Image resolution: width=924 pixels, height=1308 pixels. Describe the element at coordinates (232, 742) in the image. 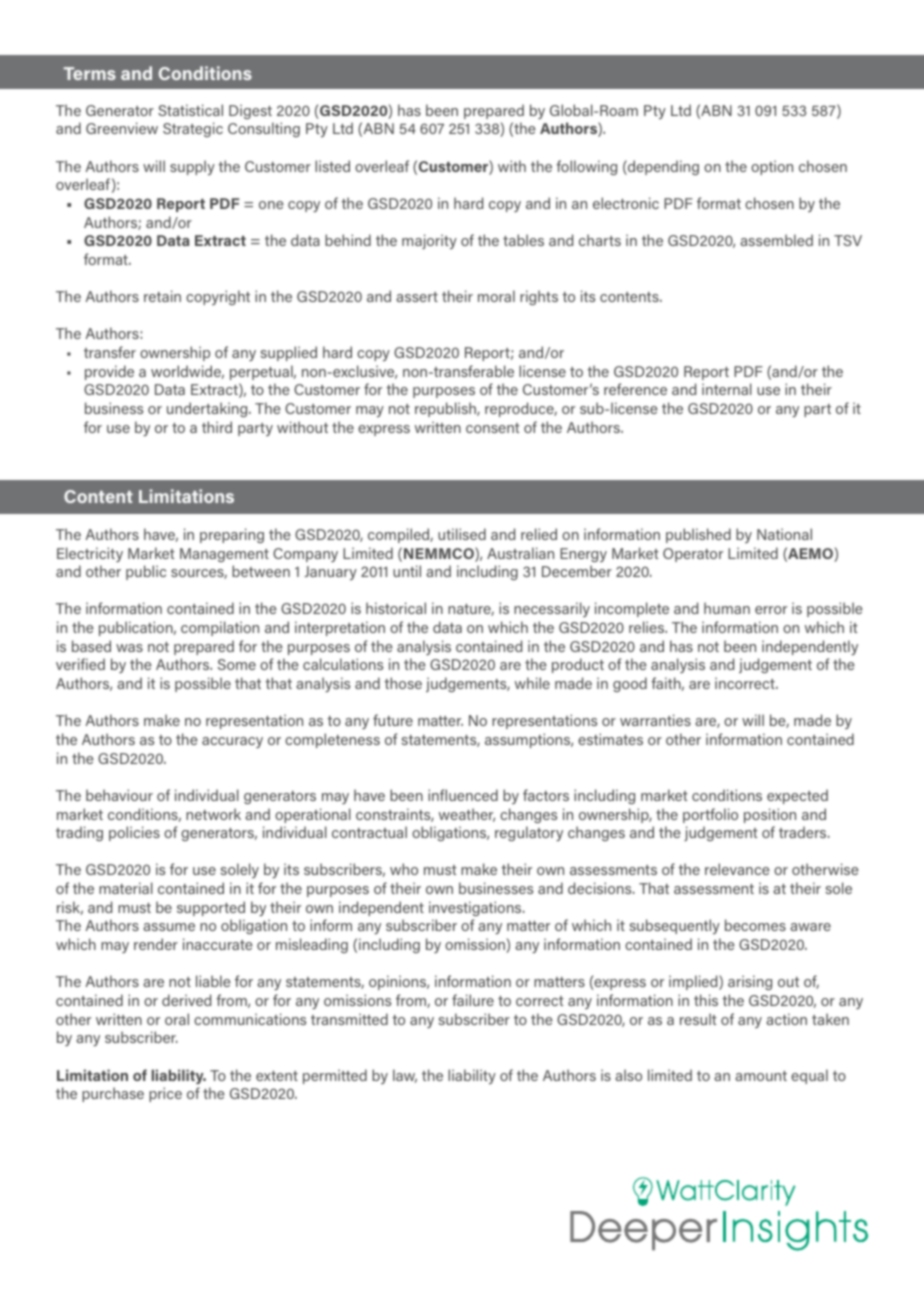

I see `accuracy` at that location.
